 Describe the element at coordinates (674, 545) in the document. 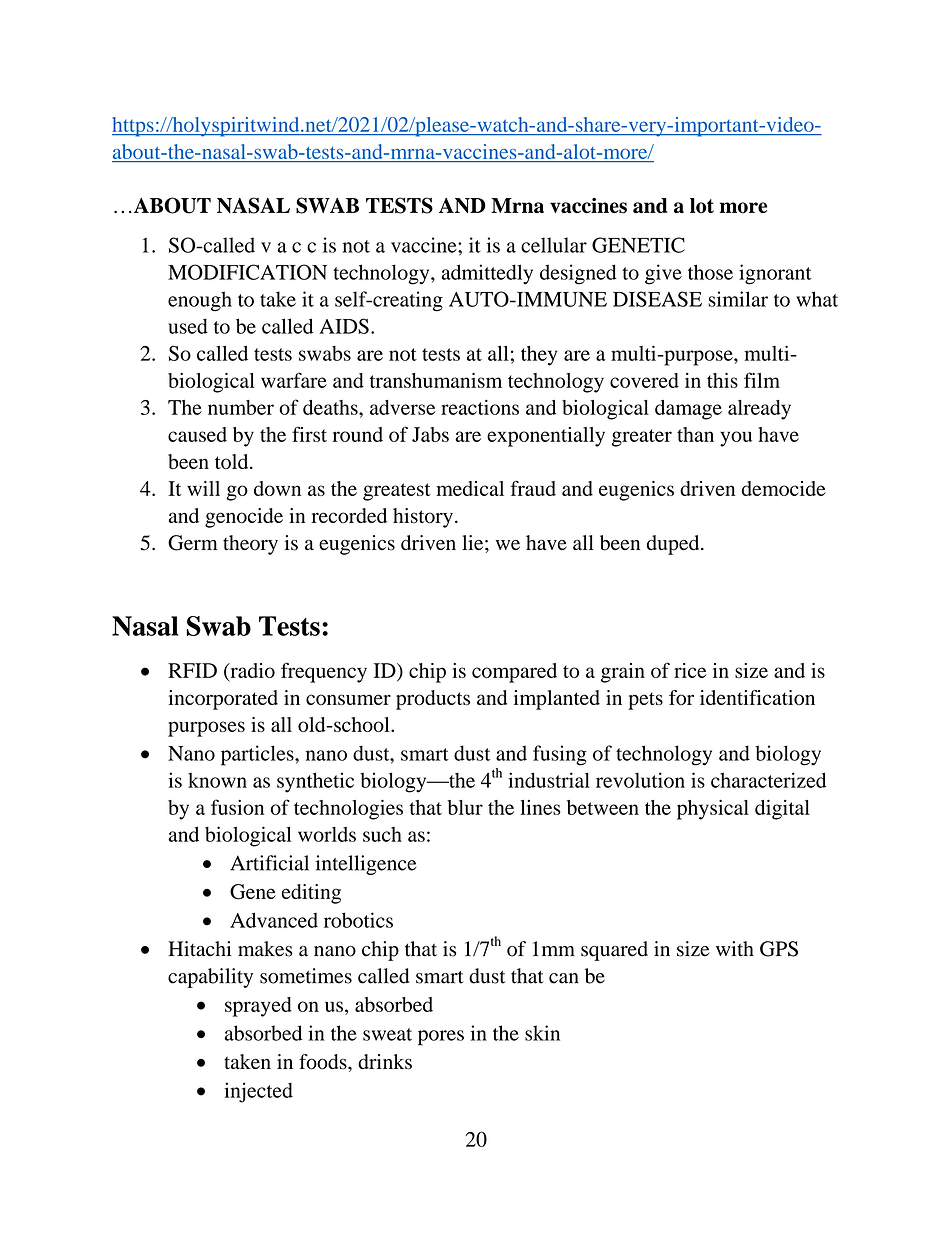

I see `duped` at that location.
